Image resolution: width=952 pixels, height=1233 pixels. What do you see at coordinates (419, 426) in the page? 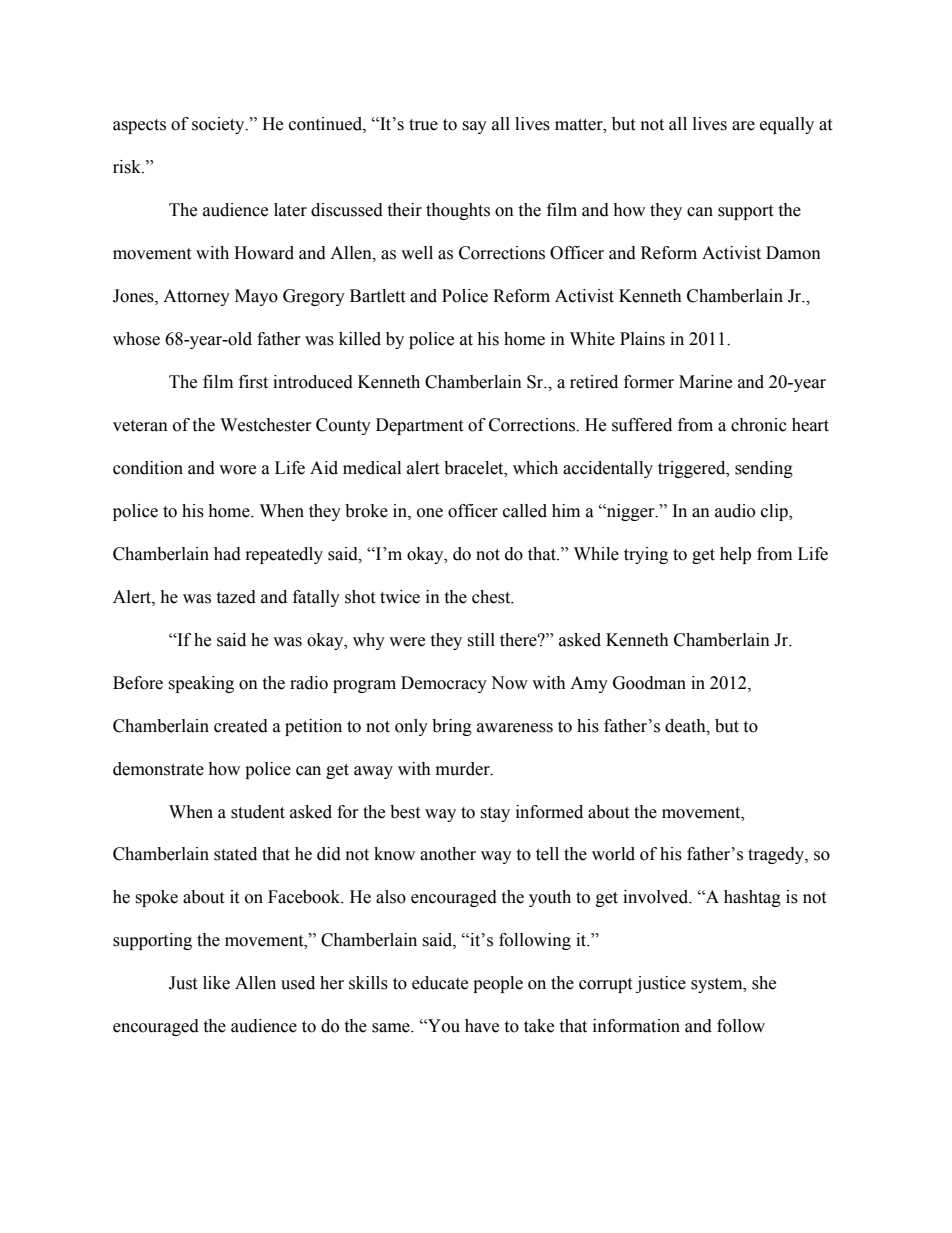
I see `Department` at bounding box center [419, 426].
